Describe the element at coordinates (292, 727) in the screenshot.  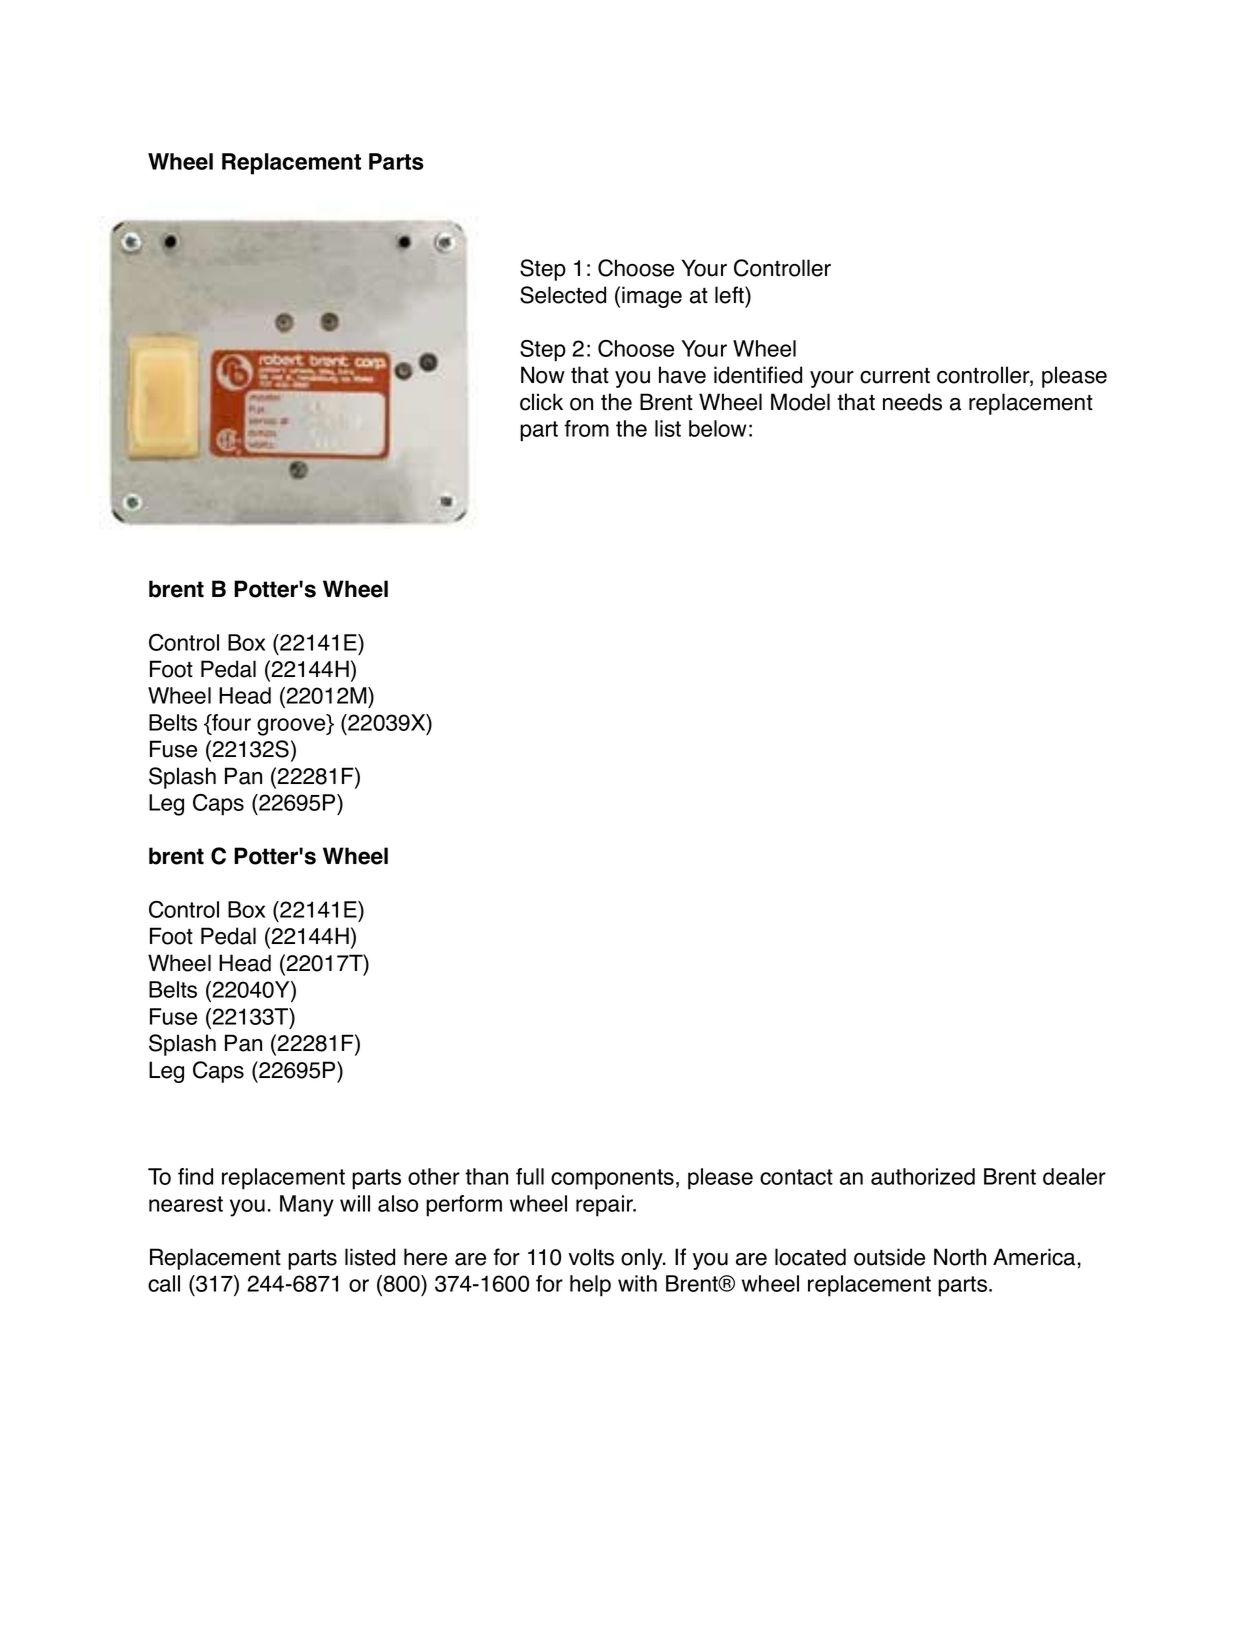
I see `groove` at that location.
